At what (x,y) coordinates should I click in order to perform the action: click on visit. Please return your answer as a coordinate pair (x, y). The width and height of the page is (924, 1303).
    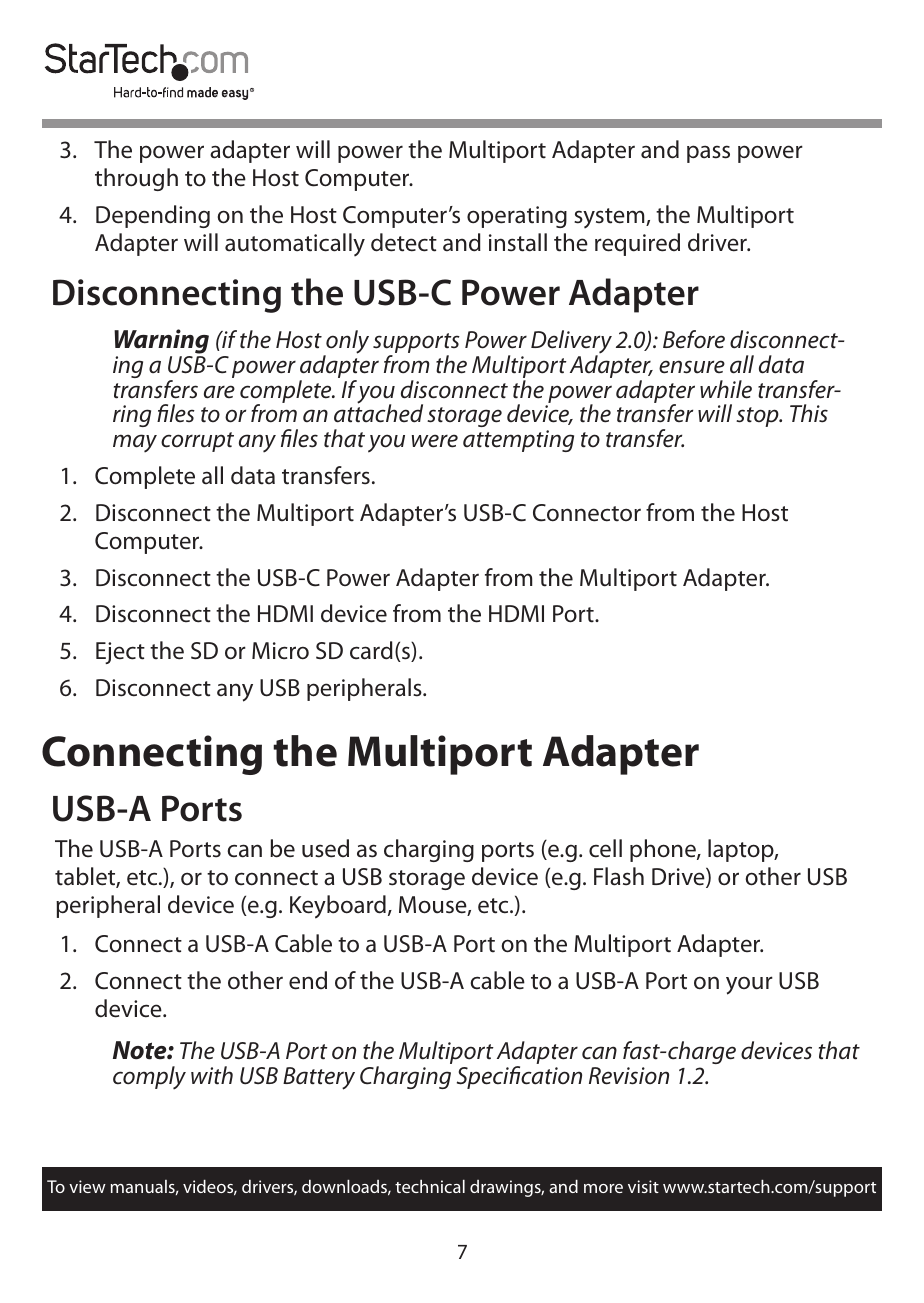
    Looking at the image, I should click on (643, 1186).
